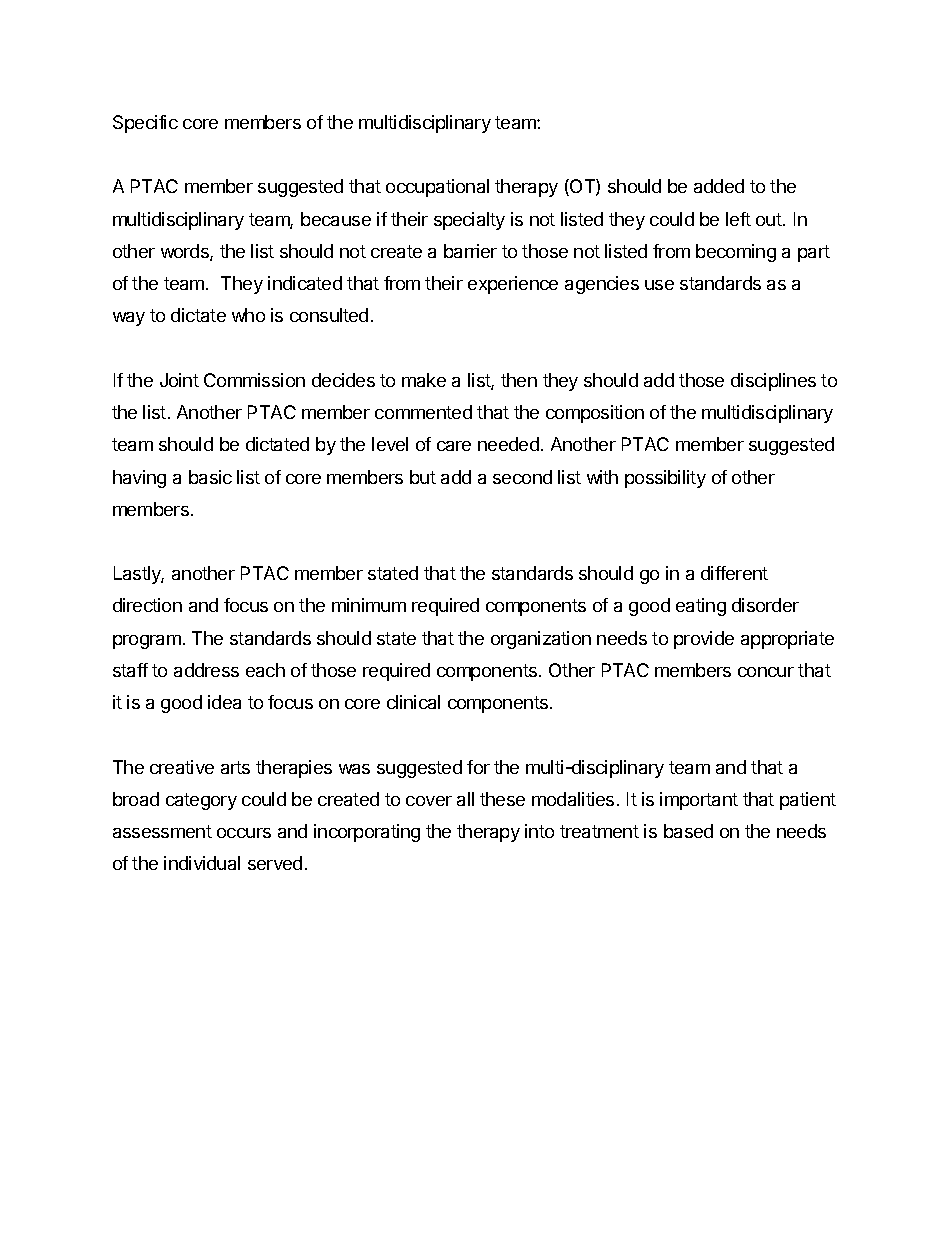 The image size is (952, 1233). I want to click on disciplines, so click(773, 382).
